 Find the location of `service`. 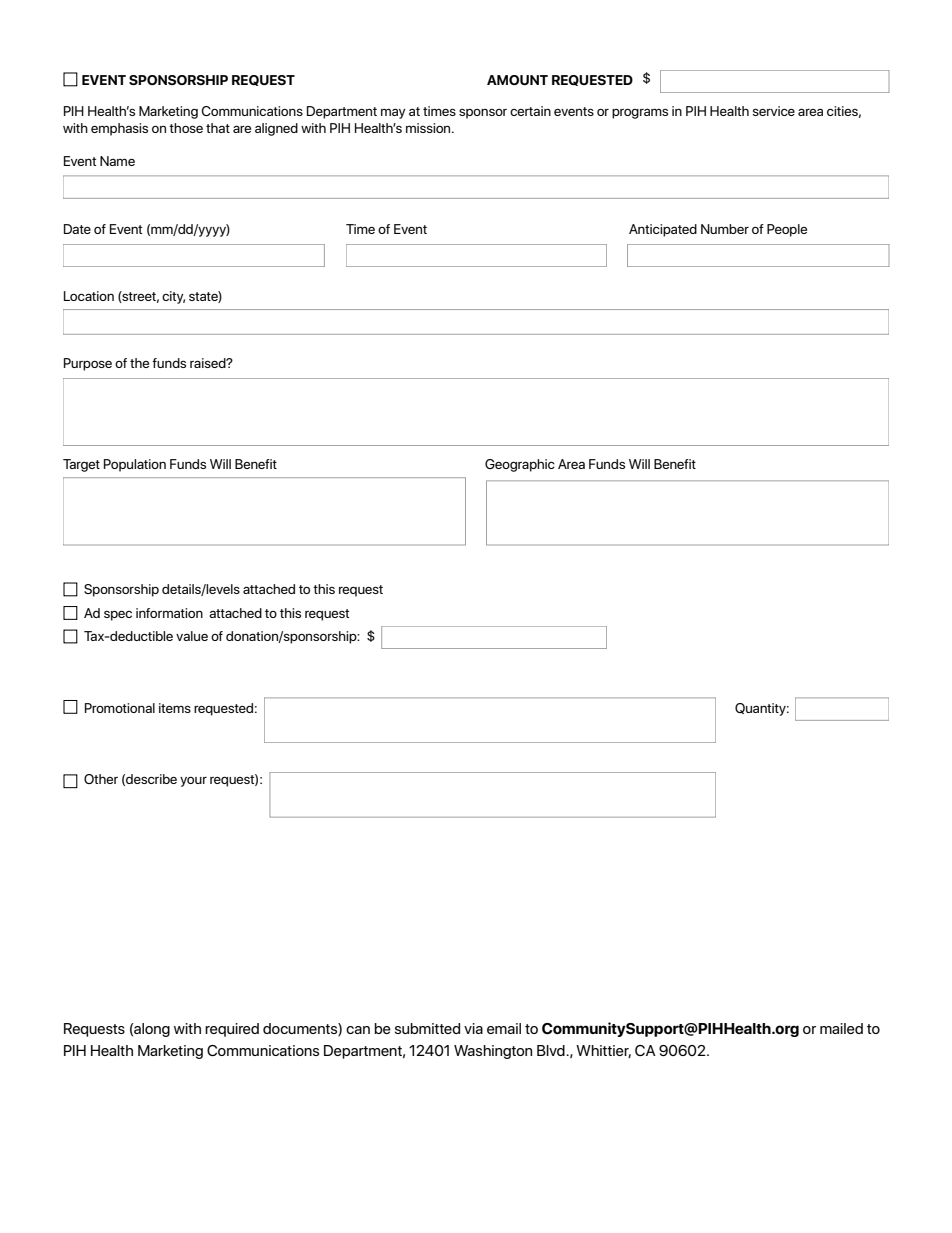

service is located at coordinates (774, 111).
